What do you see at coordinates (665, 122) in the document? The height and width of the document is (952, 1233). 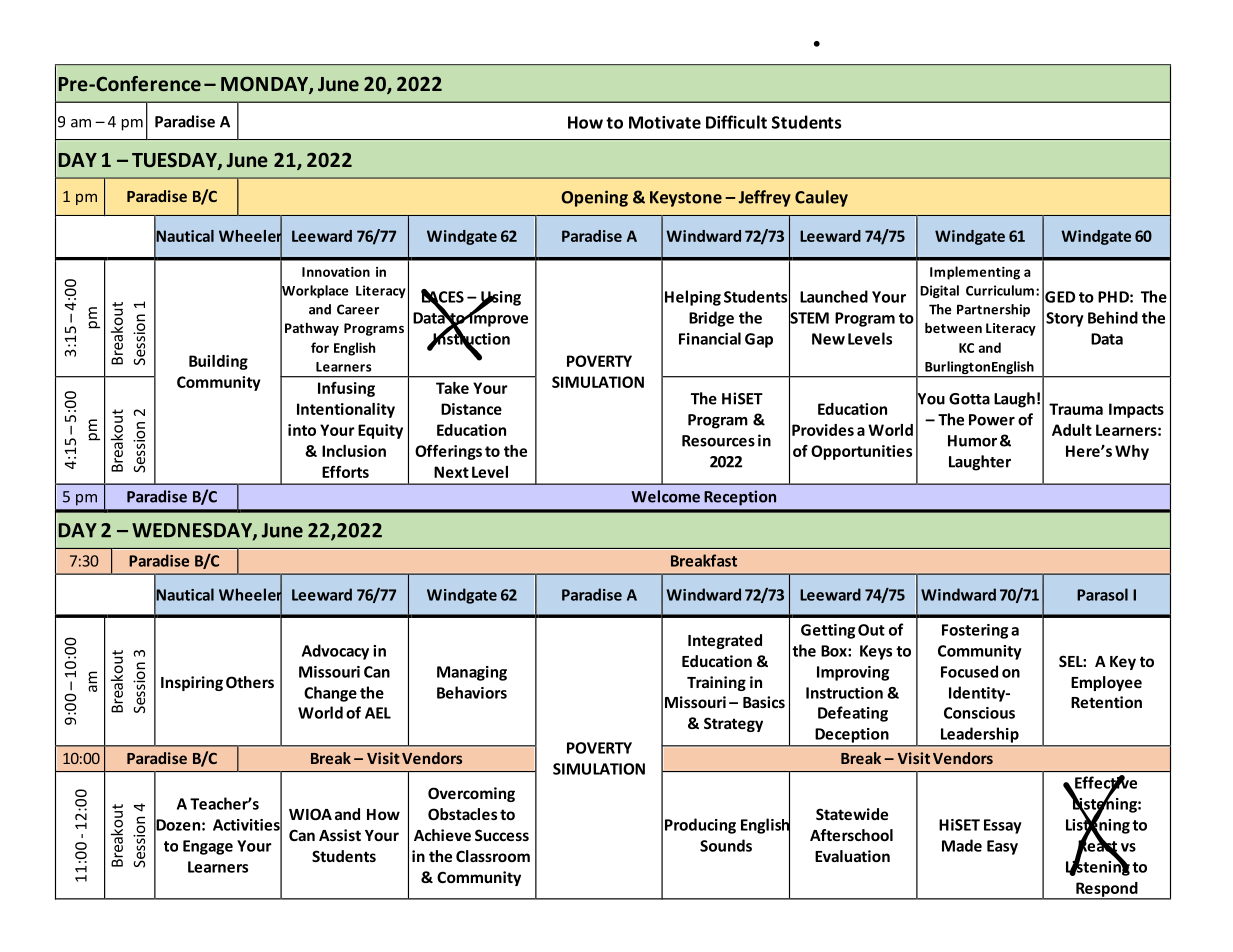 I see `Motivate` at bounding box center [665, 122].
